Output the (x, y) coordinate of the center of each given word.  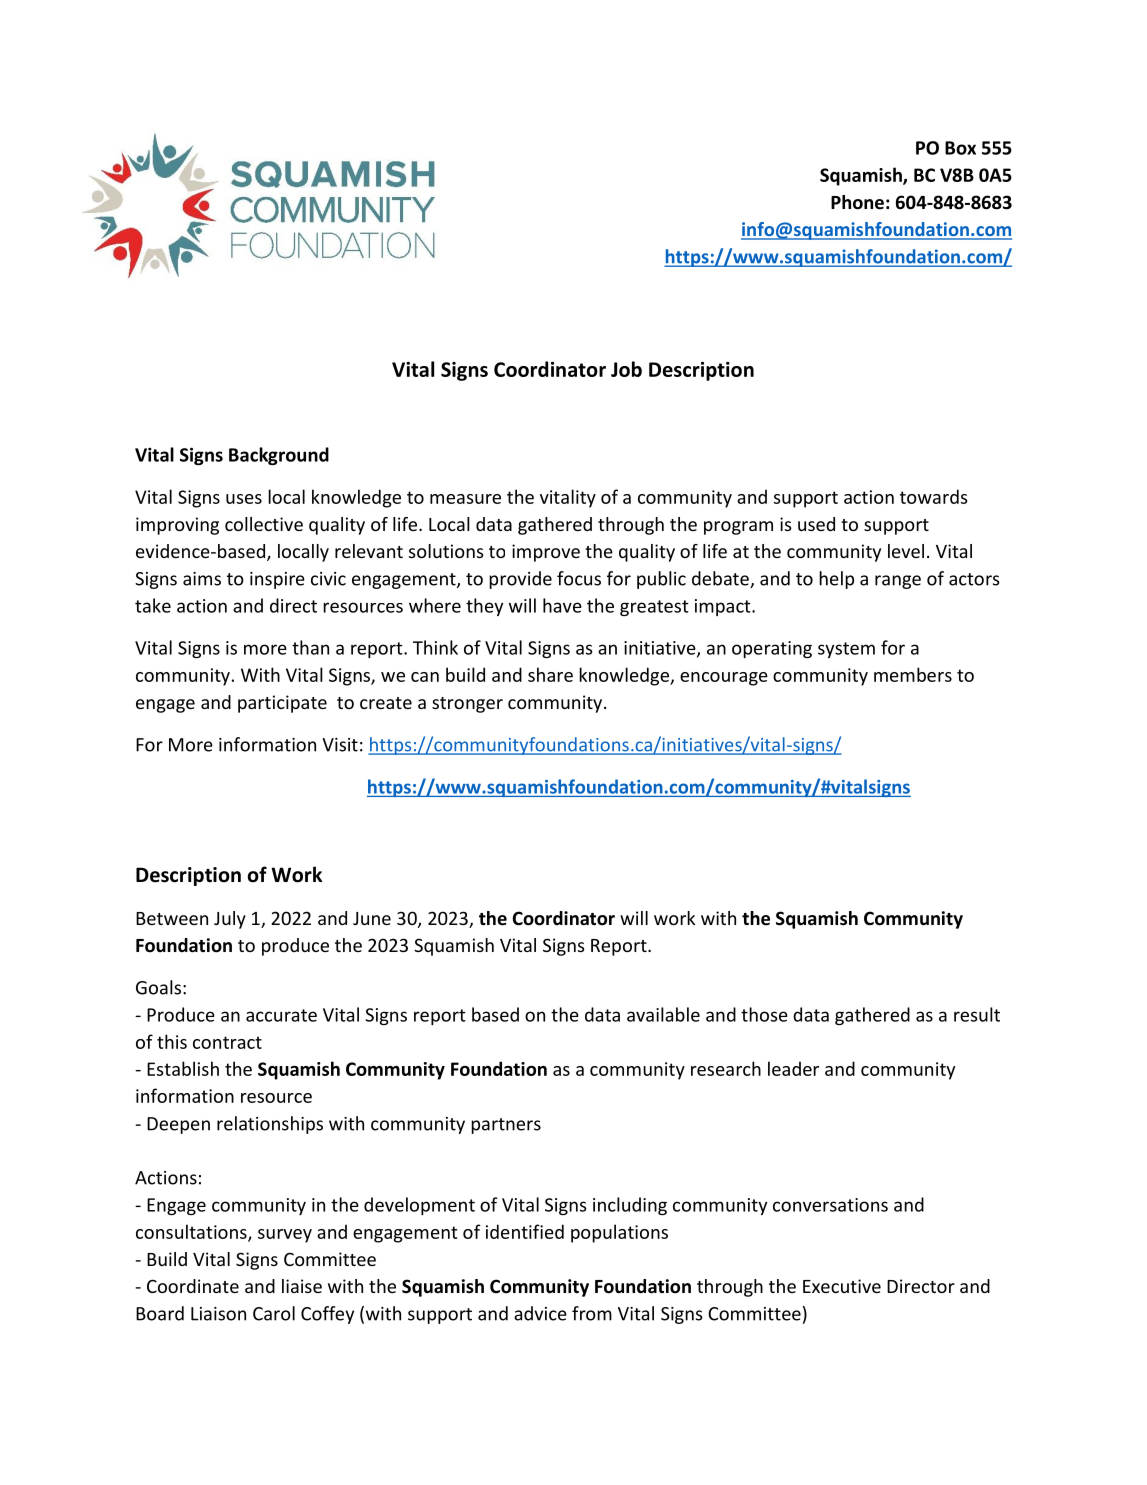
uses (244, 499)
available (663, 1014)
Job (626, 369)
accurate (281, 1015)
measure (465, 499)
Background (279, 456)
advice (540, 1313)
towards (933, 496)
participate (282, 704)
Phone (857, 202)
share (550, 674)
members (913, 674)
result (977, 1014)
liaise (302, 1286)
